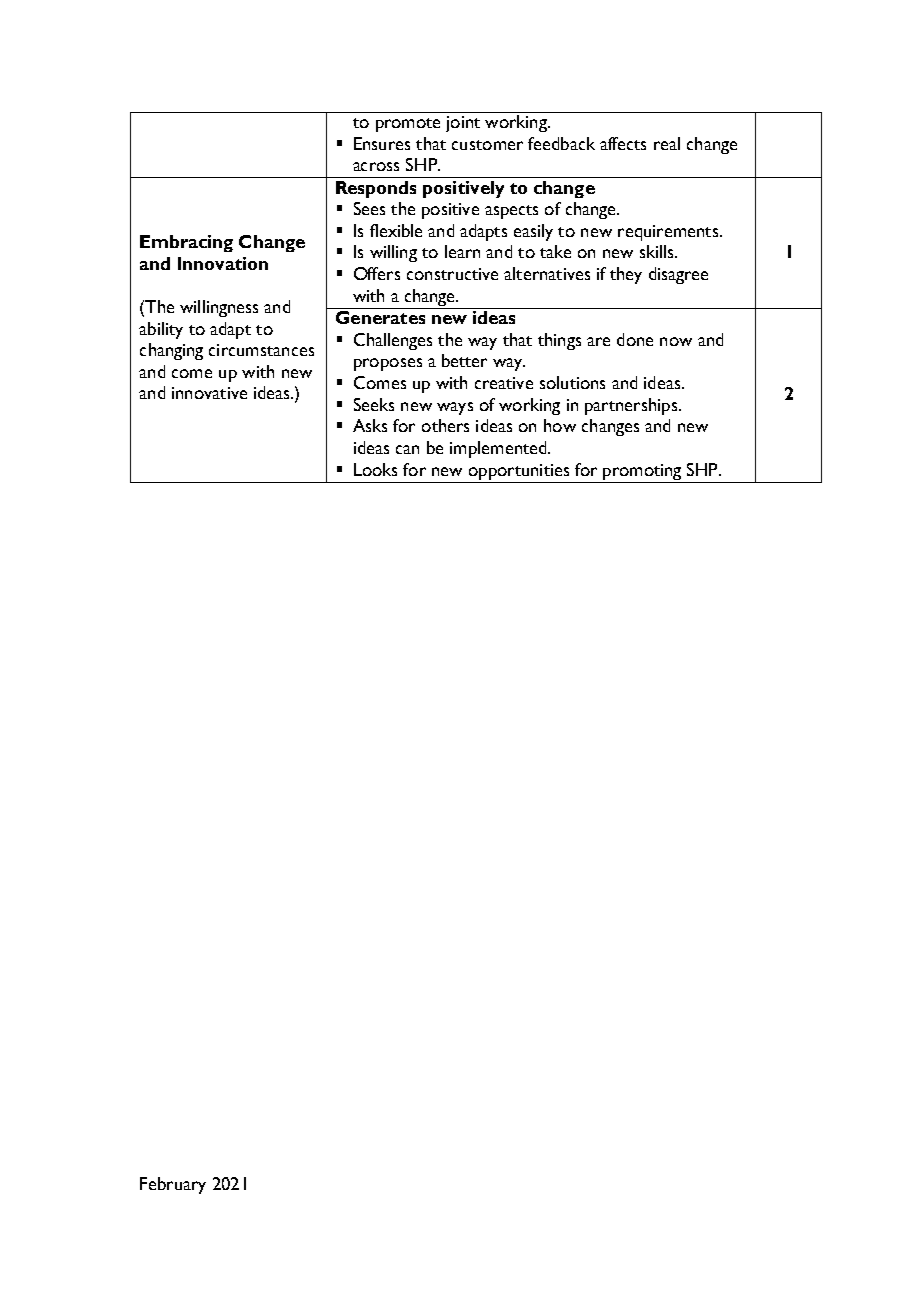  I want to click on implemented, so click(499, 449).
